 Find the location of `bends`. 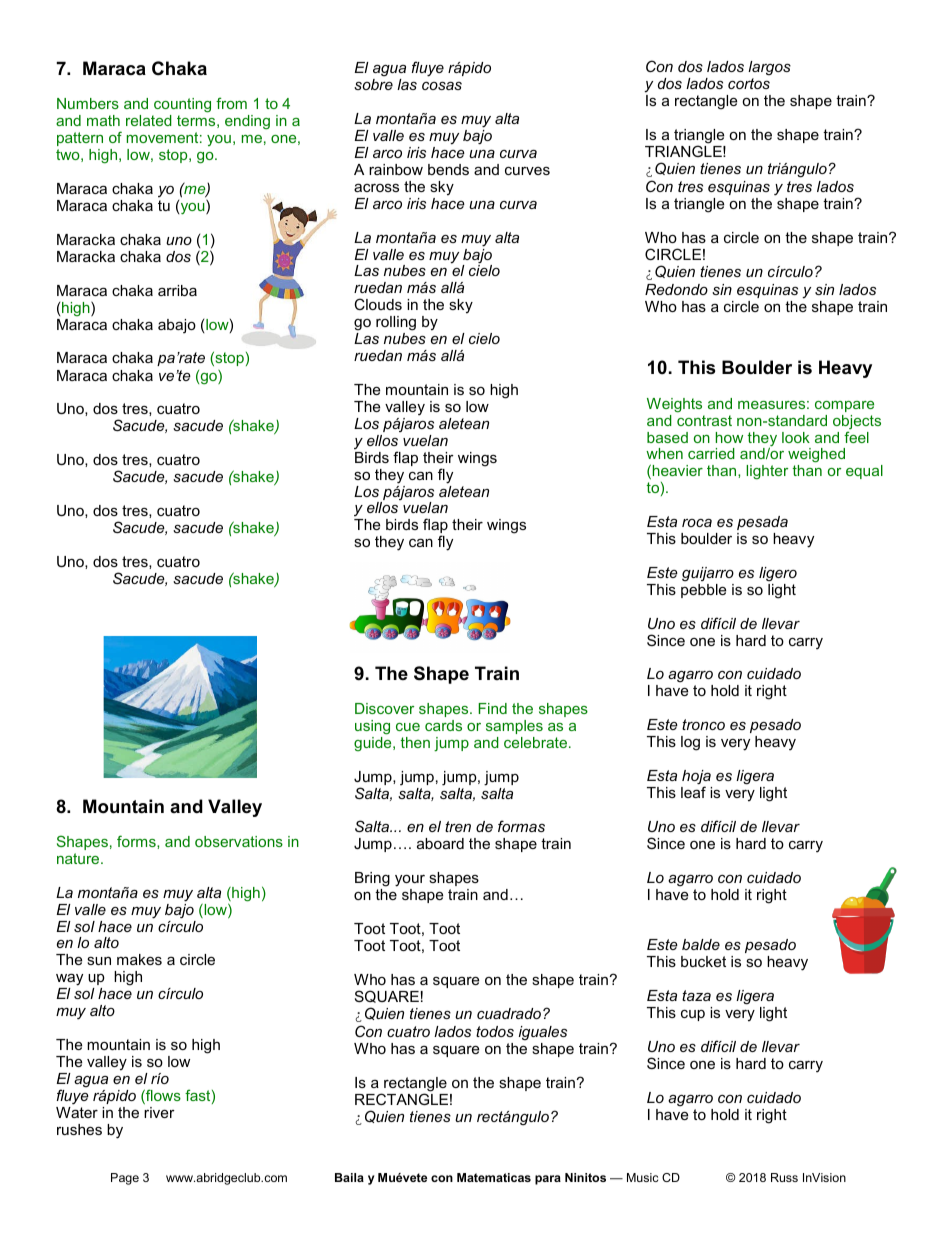

bends is located at coordinates (448, 169).
